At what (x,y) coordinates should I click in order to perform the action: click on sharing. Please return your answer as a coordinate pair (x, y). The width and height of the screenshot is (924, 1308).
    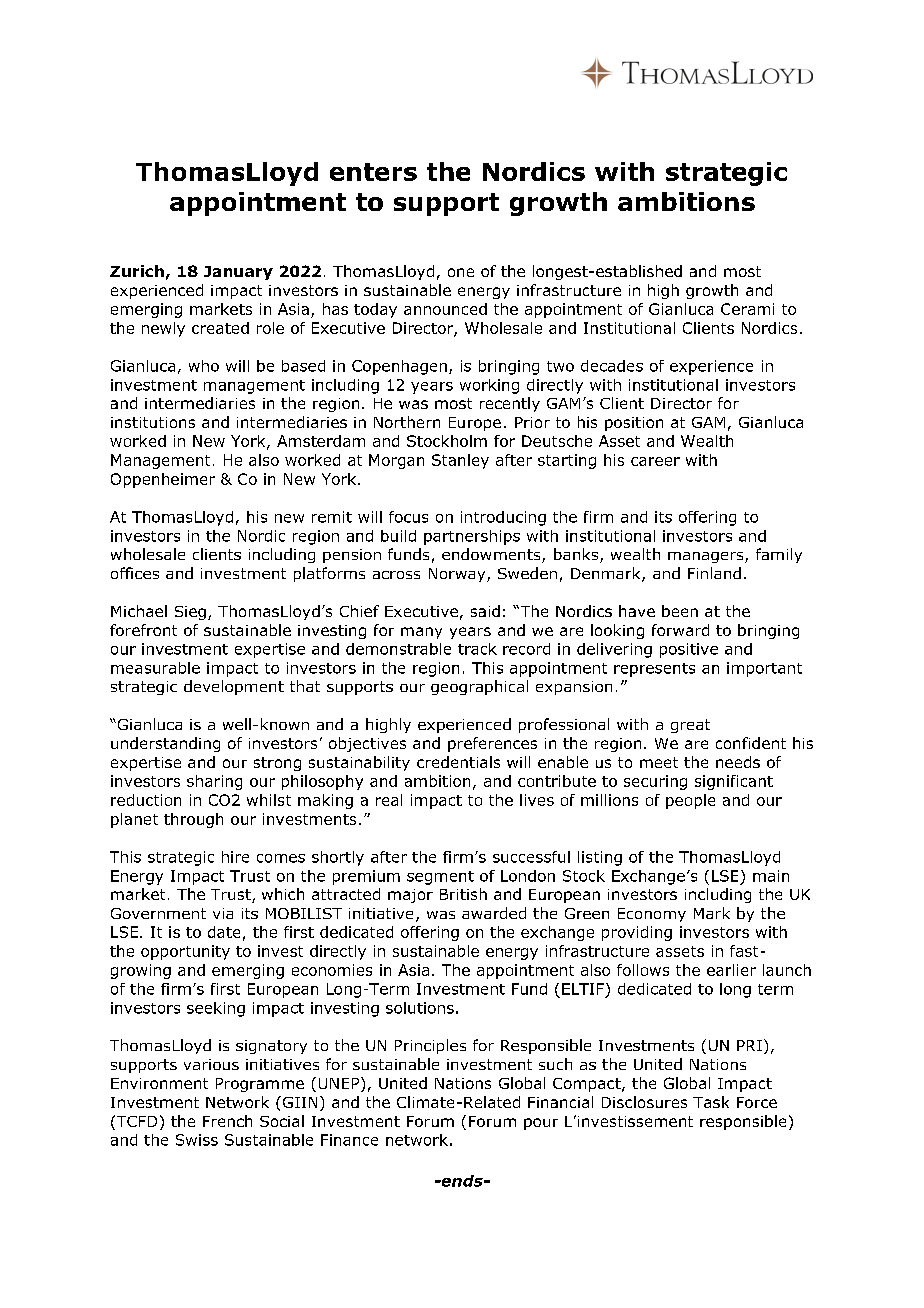
    Looking at the image, I should click on (214, 782).
